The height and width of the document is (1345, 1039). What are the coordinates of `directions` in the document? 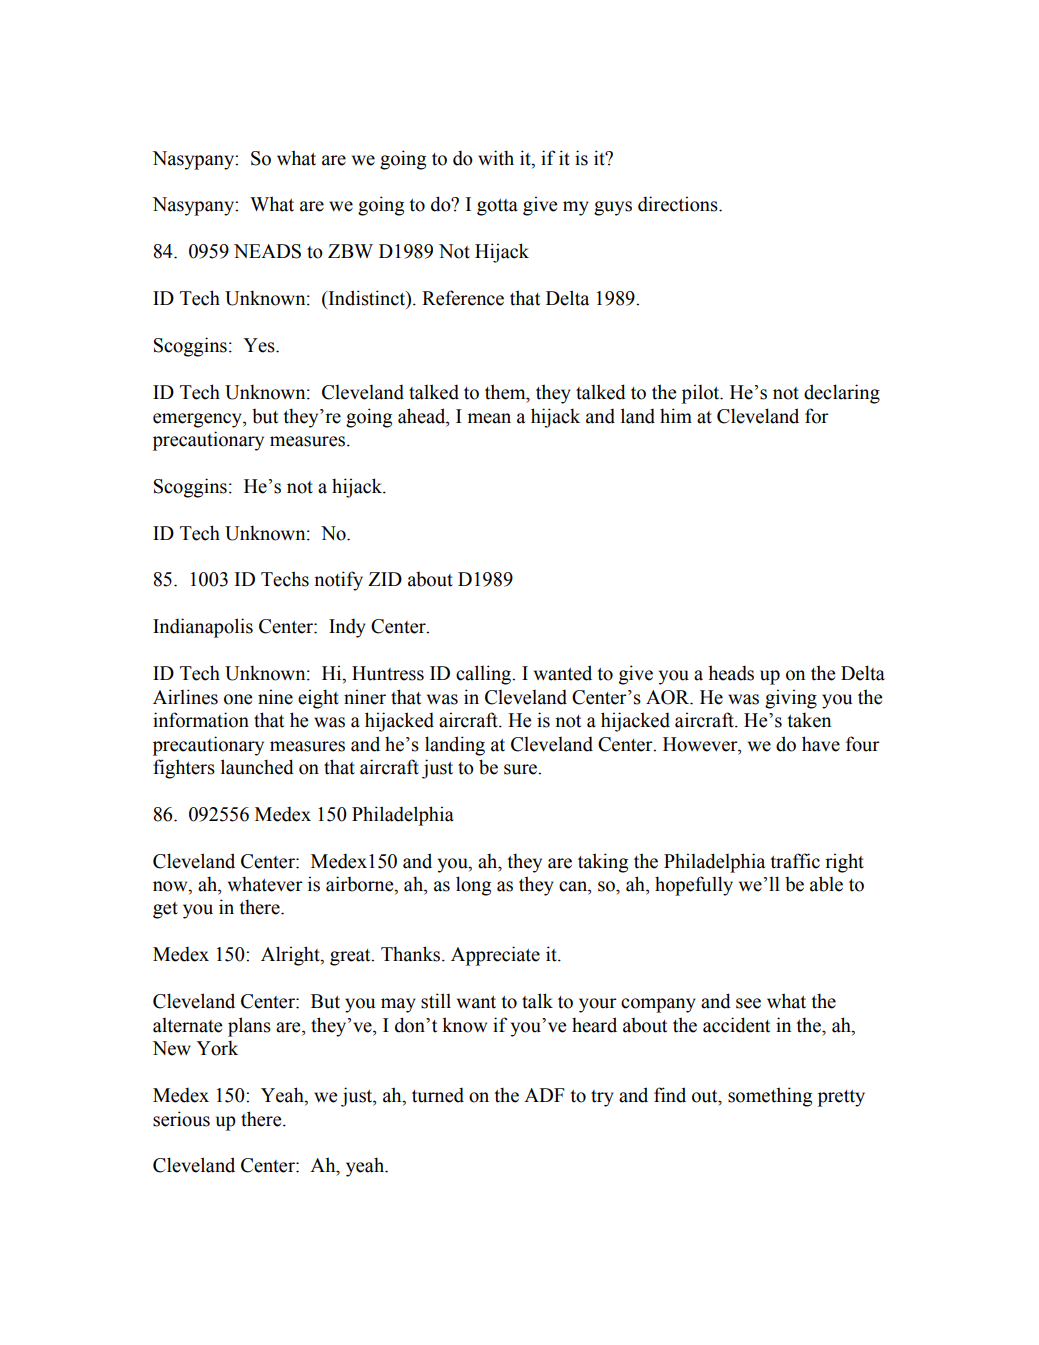 It's located at (679, 204).
